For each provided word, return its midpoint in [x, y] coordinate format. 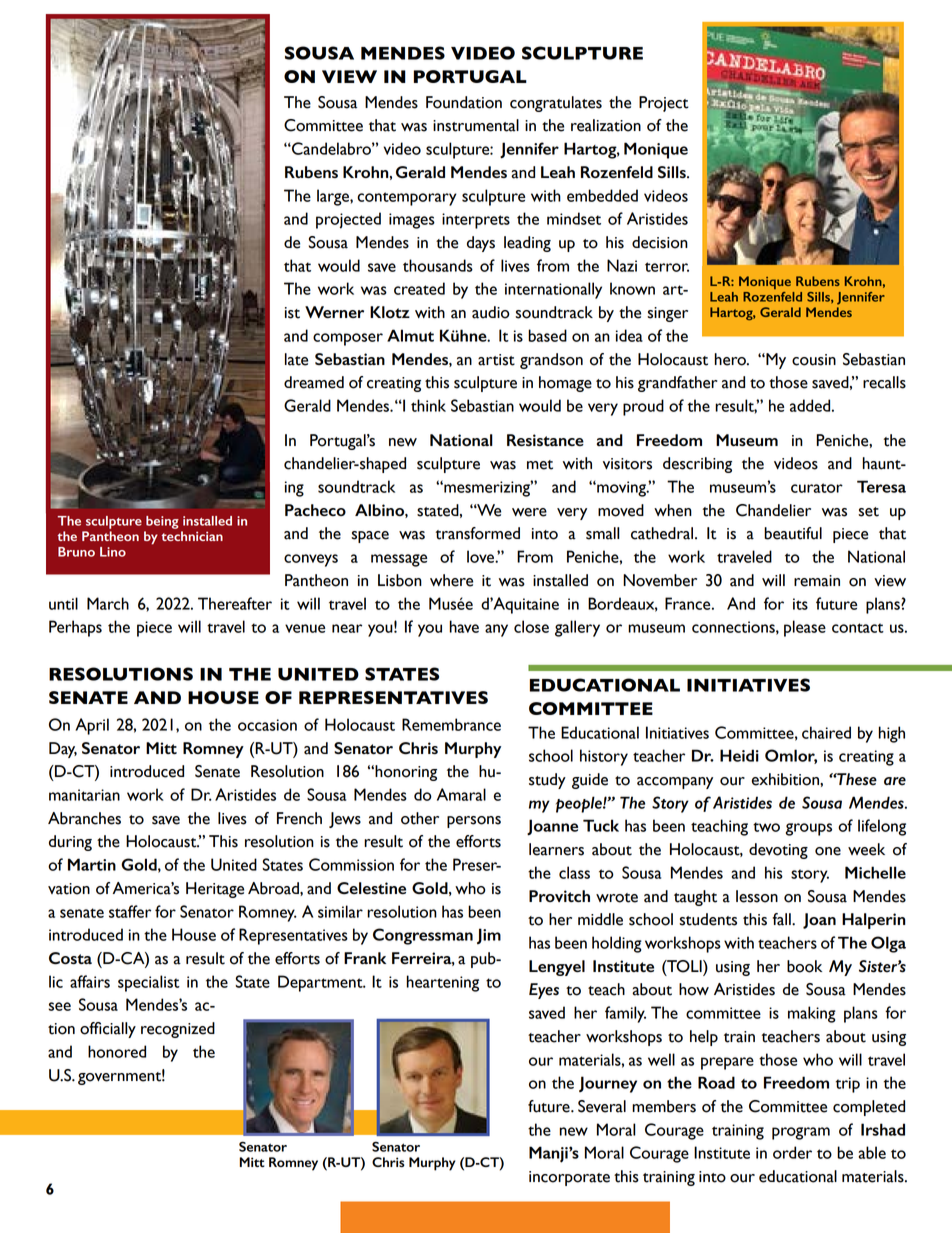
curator [817, 488]
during [70, 843]
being [162, 522]
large [334, 197]
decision [660, 242]
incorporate [569, 1178]
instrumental [476, 125]
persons [474, 822]
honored [117, 1051]
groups [809, 829]
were [529, 512]
